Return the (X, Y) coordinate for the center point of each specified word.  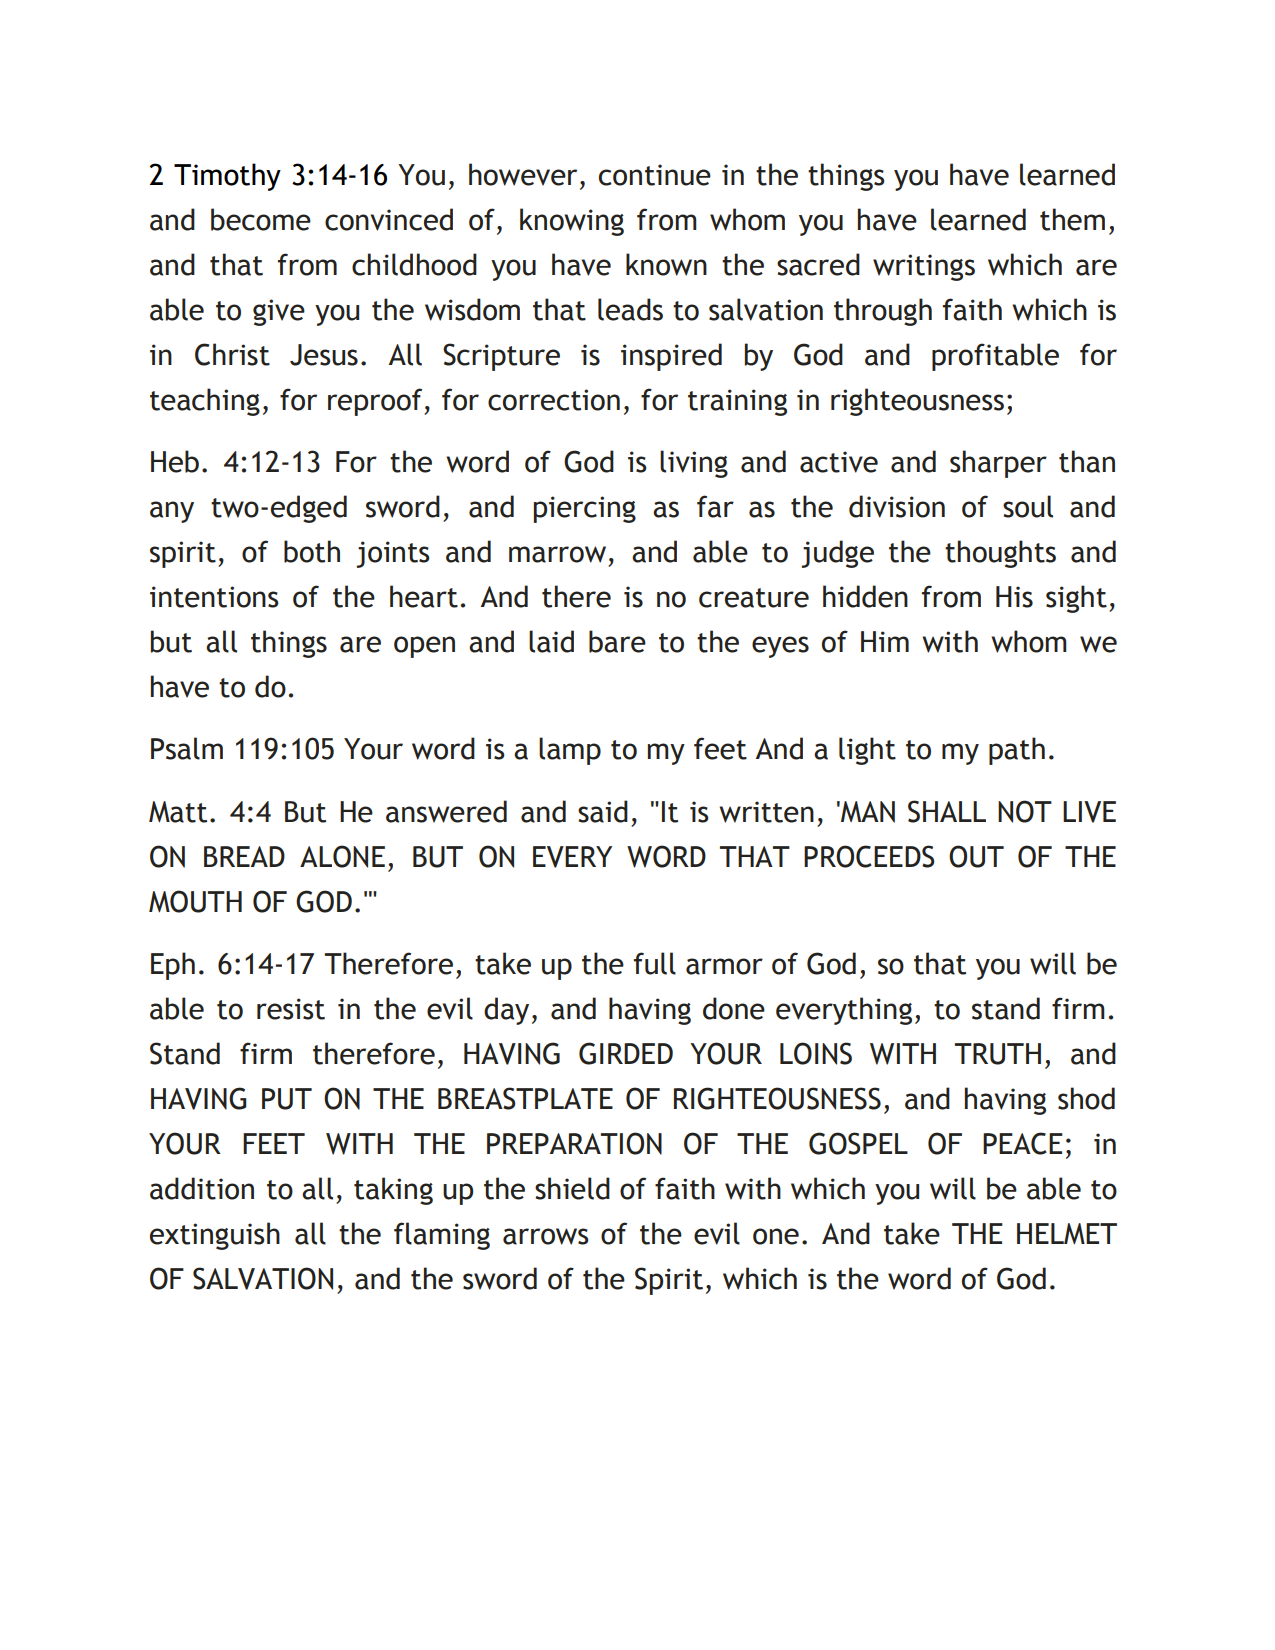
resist (291, 1009)
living (694, 464)
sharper (998, 464)
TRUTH (998, 1054)
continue (655, 175)
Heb (175, 461)
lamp (570, 751)
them (1072, 219)
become (261, 219)
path (1017, 751)
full (655, 963)
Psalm (187, 748)
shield (572, 1188)
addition (202, 1188)
